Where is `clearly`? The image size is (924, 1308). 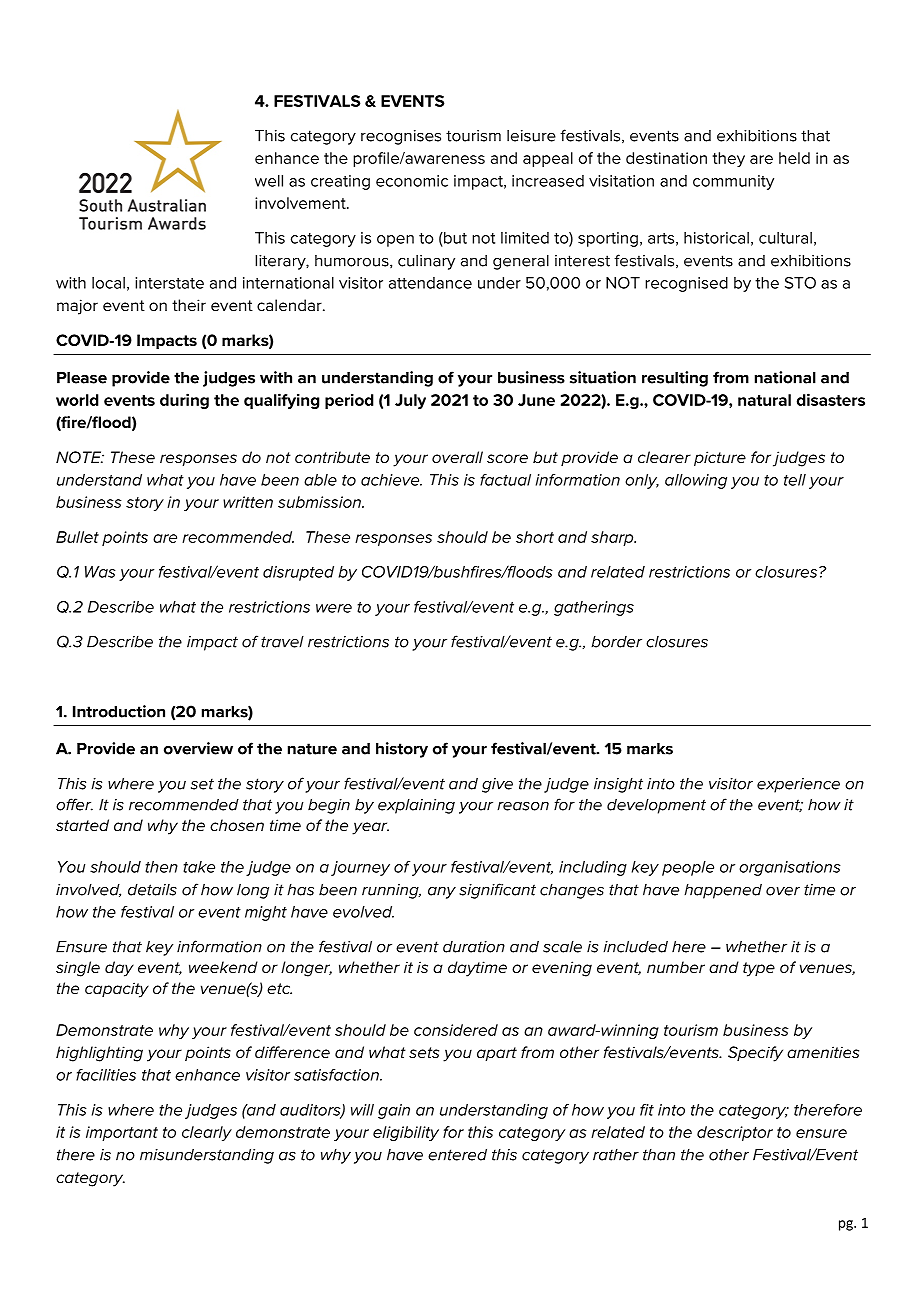 clearly is located at coordinates (207, 1133).
